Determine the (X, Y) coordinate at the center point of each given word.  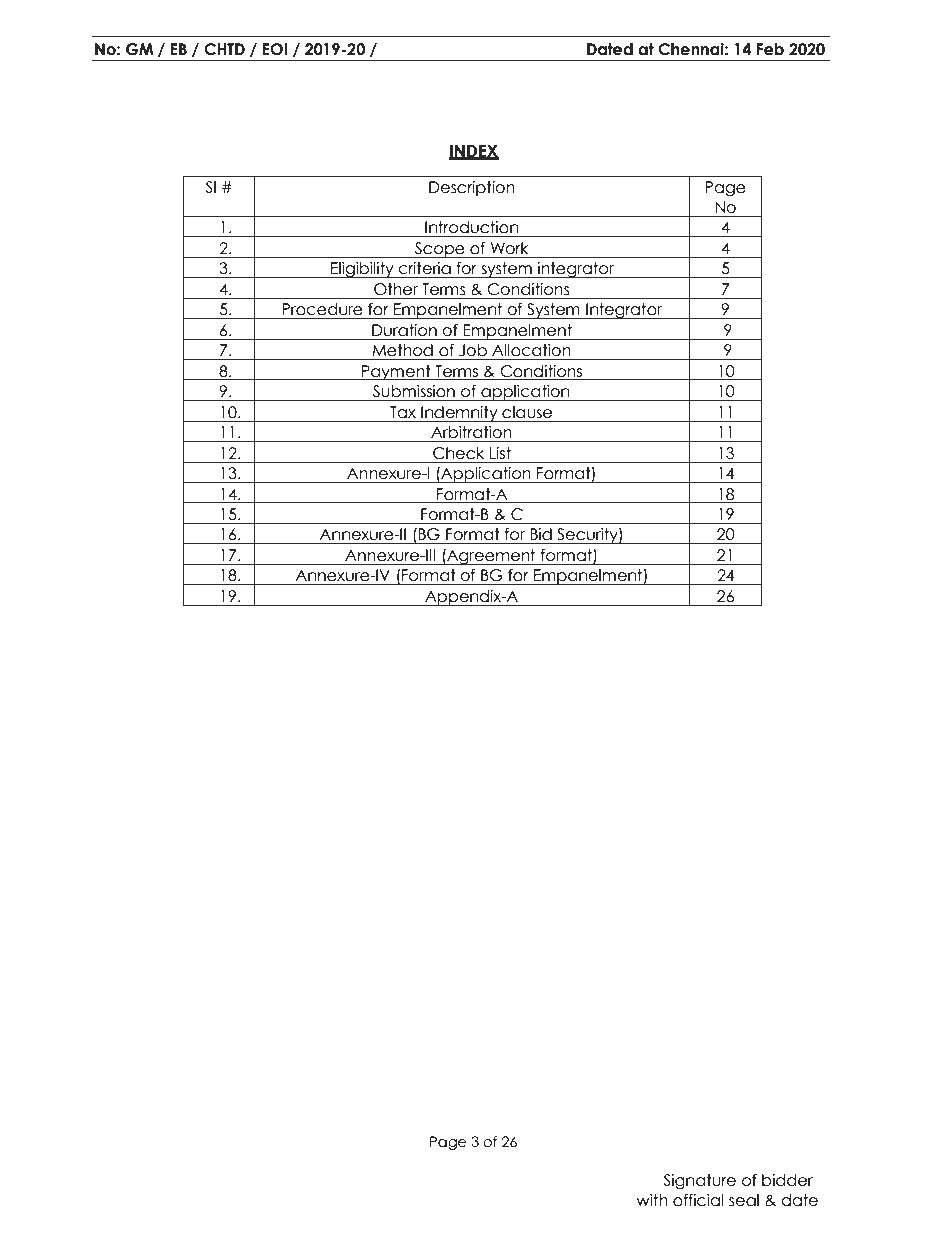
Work (509, 248)
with (652, 1200)
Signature (700, 1182)
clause (527, 412)
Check (458, 453)
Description (472, 188)
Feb (770, 49)
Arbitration (471, 432)
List (500, 453)
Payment (396, 372)
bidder (787, 1180)
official (698, 1200)
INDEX (474, 152)
